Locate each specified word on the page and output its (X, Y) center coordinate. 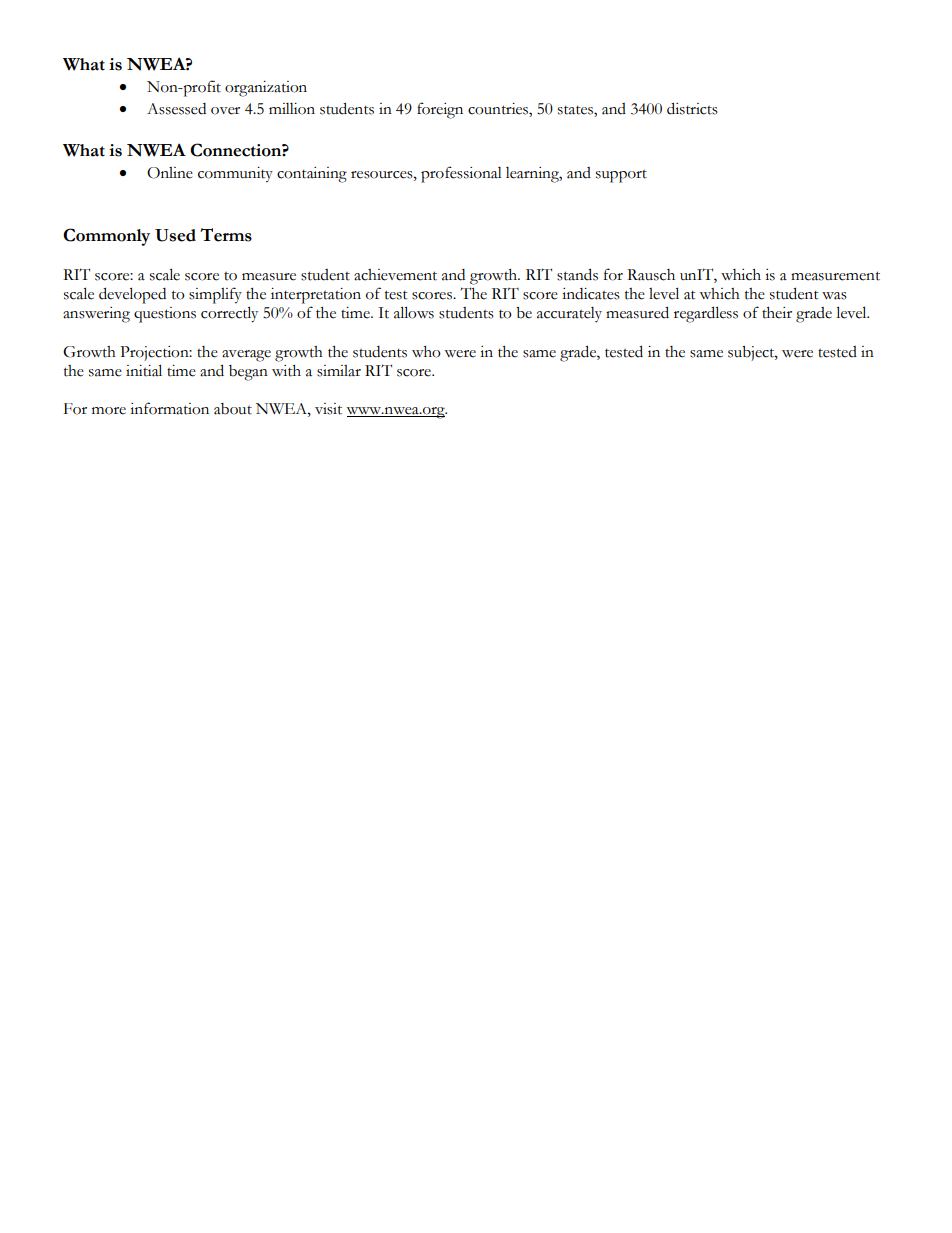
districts (692, 108)
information (169, 408)
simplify (215, 295)
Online (170, 173)
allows (414, 312)
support (621, 176)
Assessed (176, 109)
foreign (440, 110)
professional (461, 174)
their (777, 313)
